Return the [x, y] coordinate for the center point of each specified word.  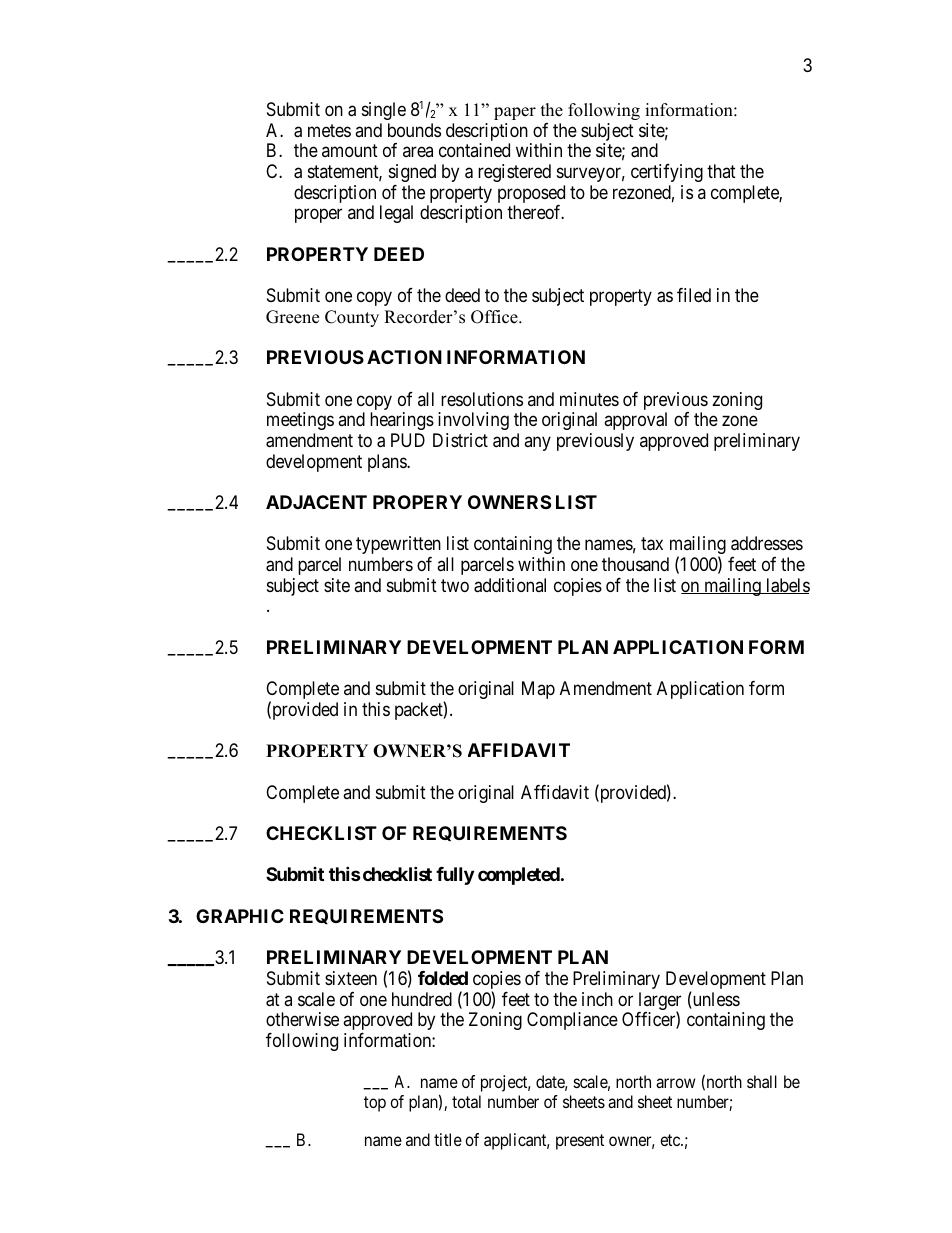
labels [787, 586]
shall [762, 1081]
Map [538, 690]
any [537, 443]
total [466, 1101]
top [375, 1104]
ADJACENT [316, 502]
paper [515, 113]
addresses [767, 543]
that [721, 171]
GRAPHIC [240, 916]
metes [329, 130]
